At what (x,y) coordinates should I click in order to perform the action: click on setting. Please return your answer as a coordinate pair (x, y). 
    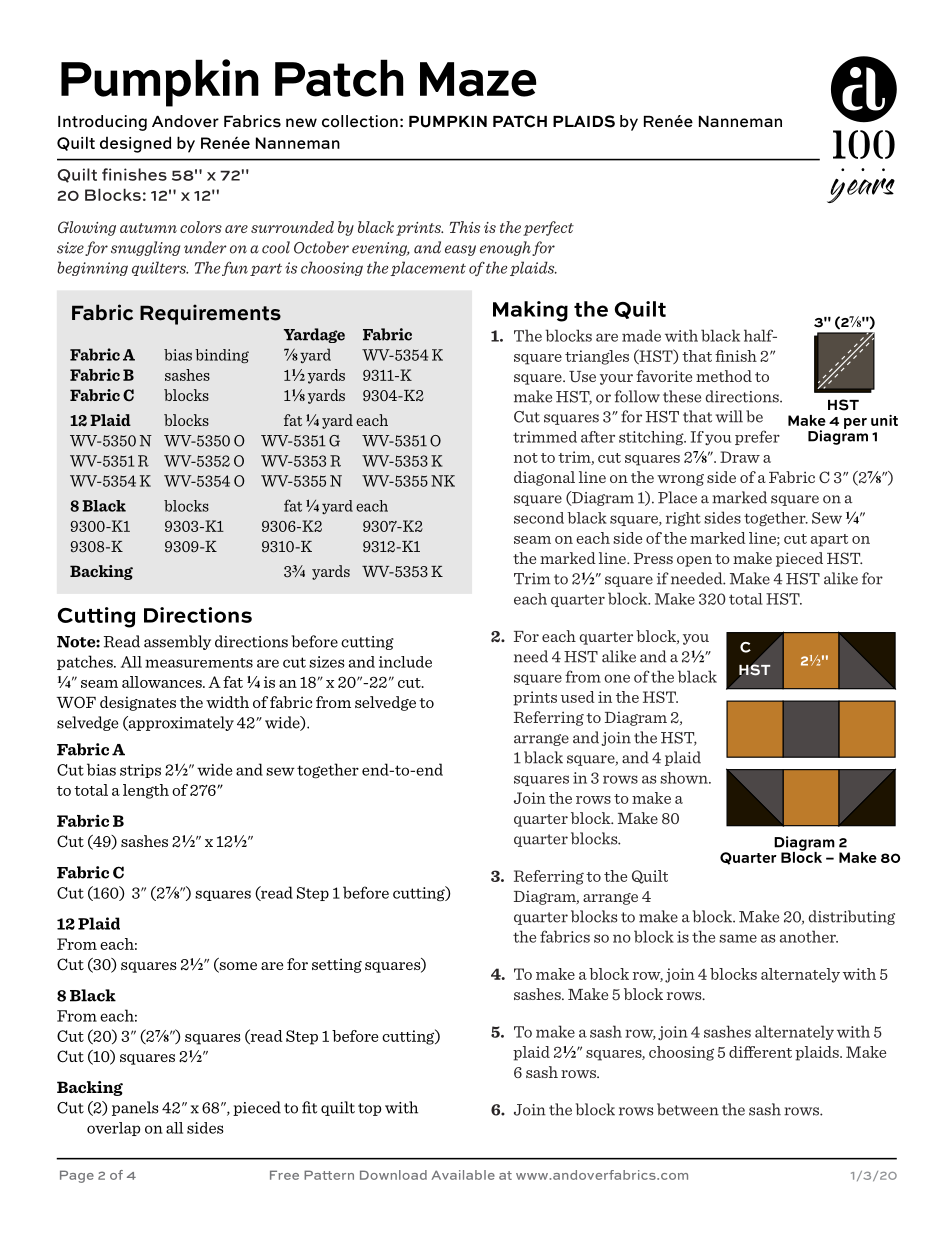
    Looking at the image, I should click on (337, 965).
